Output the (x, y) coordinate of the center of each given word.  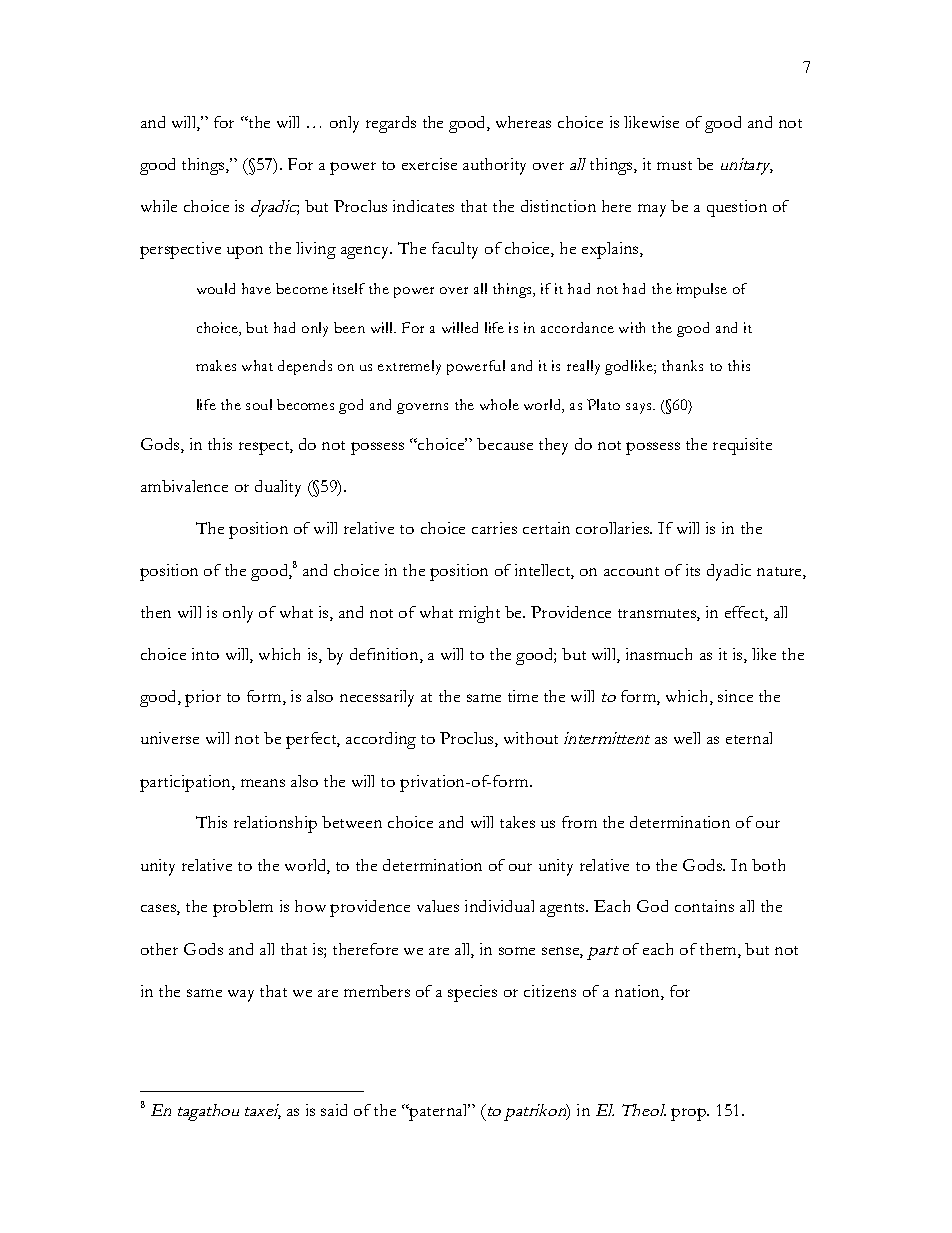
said (334, 1110)
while (159, 206)
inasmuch (659, 654)
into (205, 654)
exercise (429, 164)
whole (499, 404)
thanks (682, 365)
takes (517, 822)
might (479, 614)
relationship (275, 824)
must (674, 165)
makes (216, 365)
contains (704, 906)
